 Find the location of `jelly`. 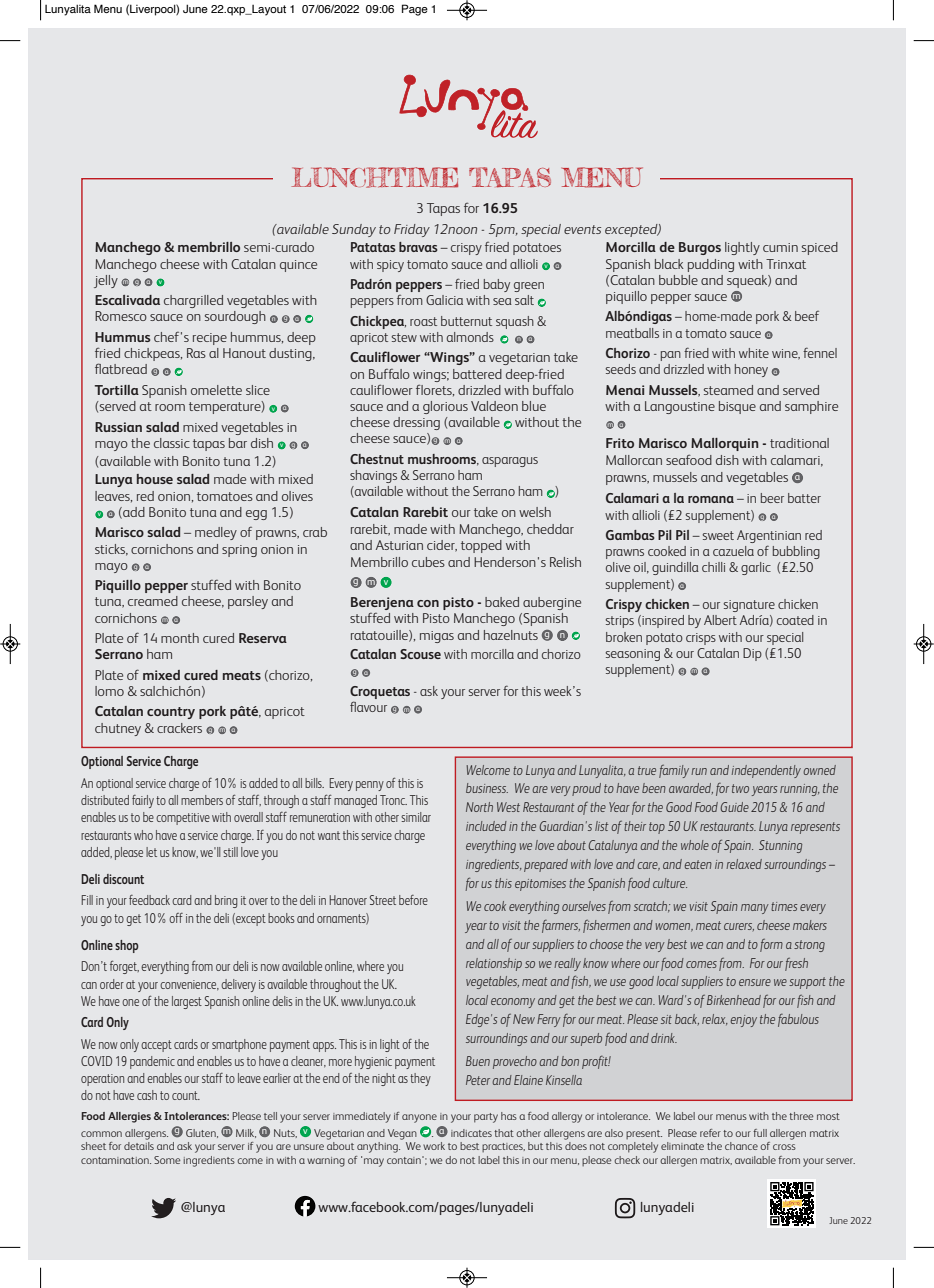

jelly is located at coordinates (106, 281).
